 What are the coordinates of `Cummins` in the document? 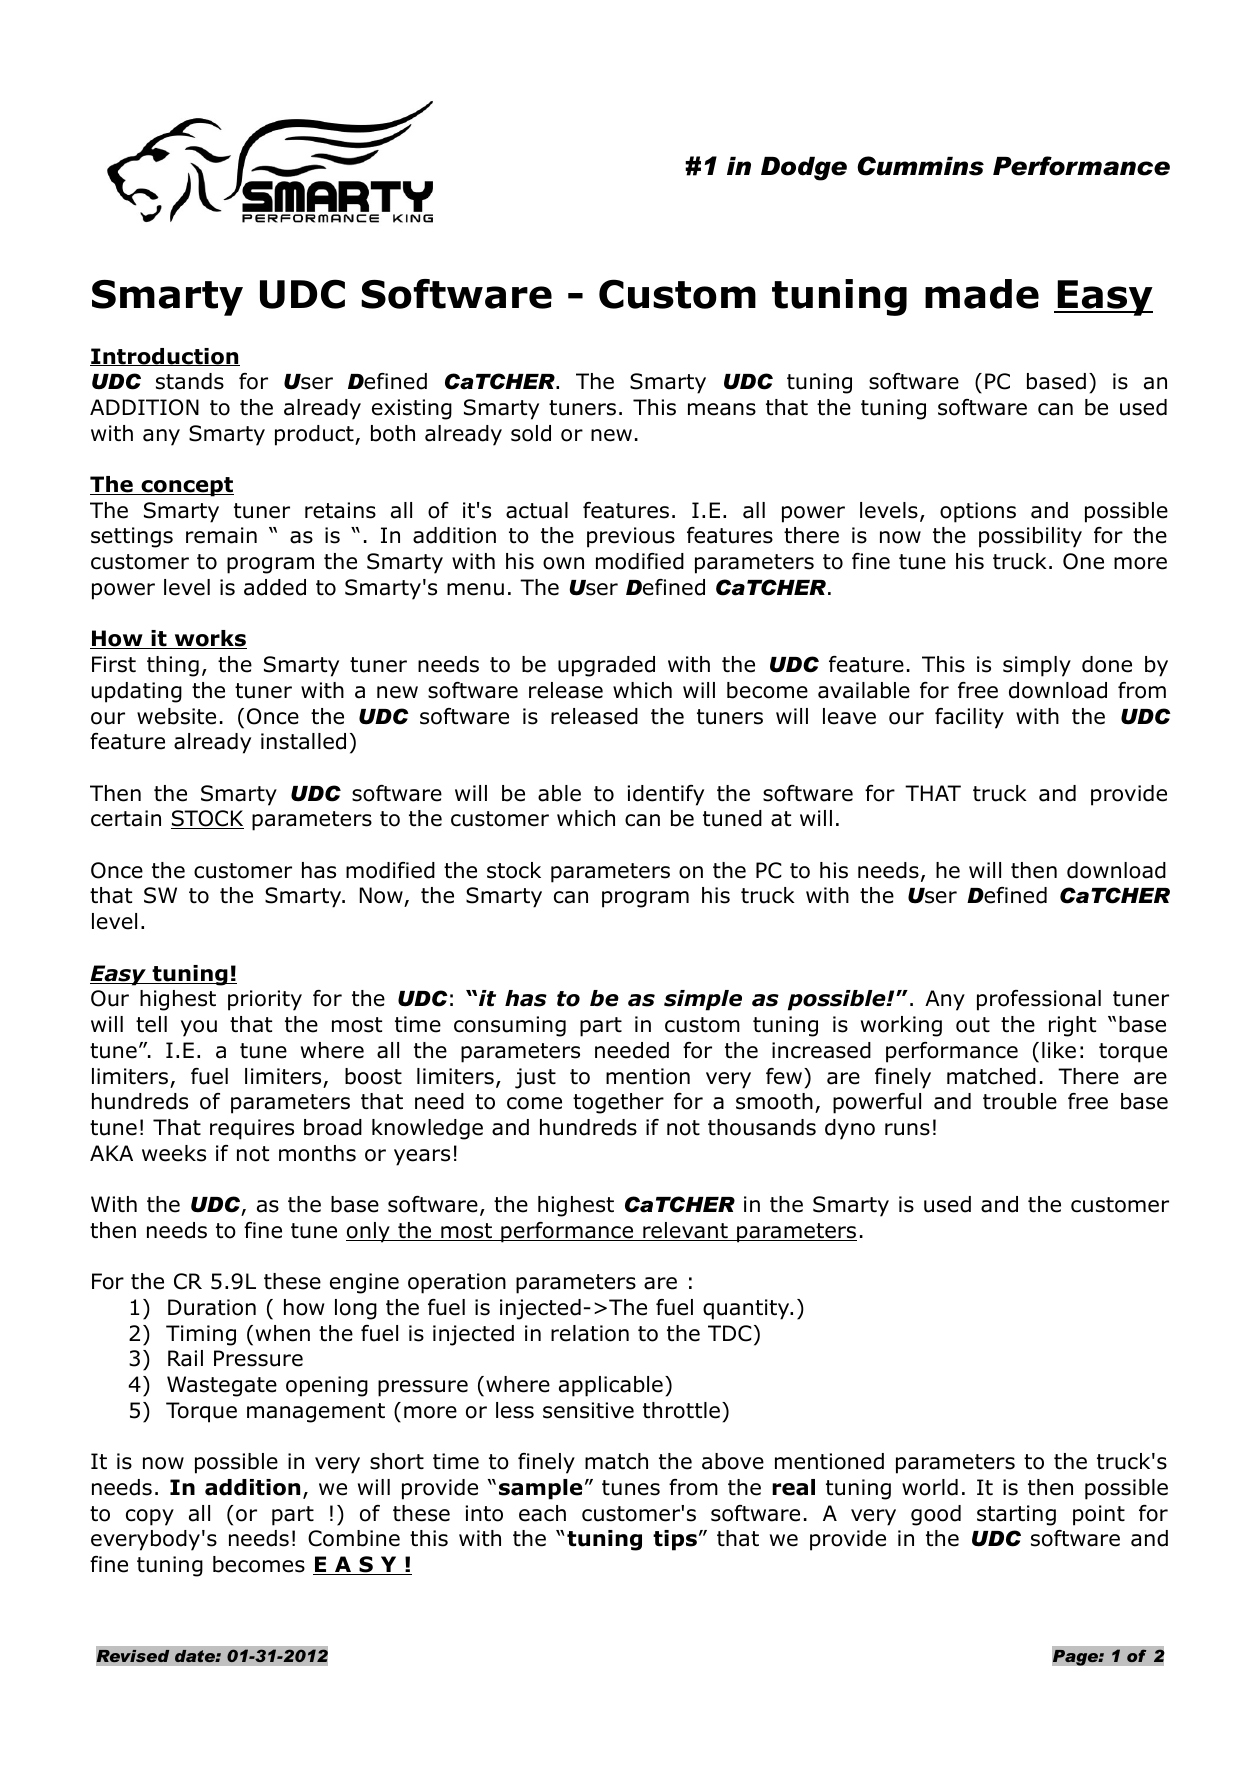 It's located at (920, 166).
